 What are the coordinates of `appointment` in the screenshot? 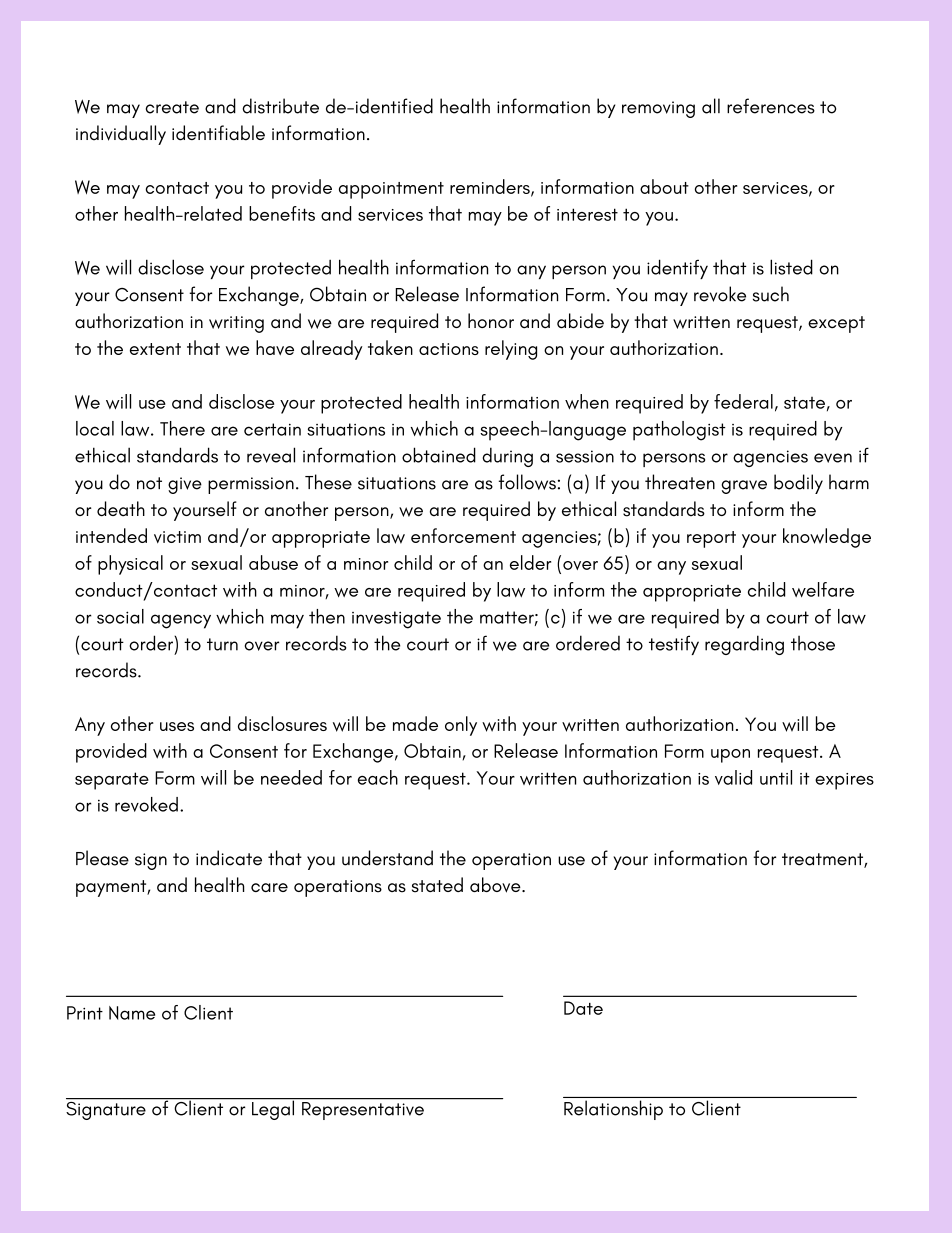 It's located at (391, 190).
